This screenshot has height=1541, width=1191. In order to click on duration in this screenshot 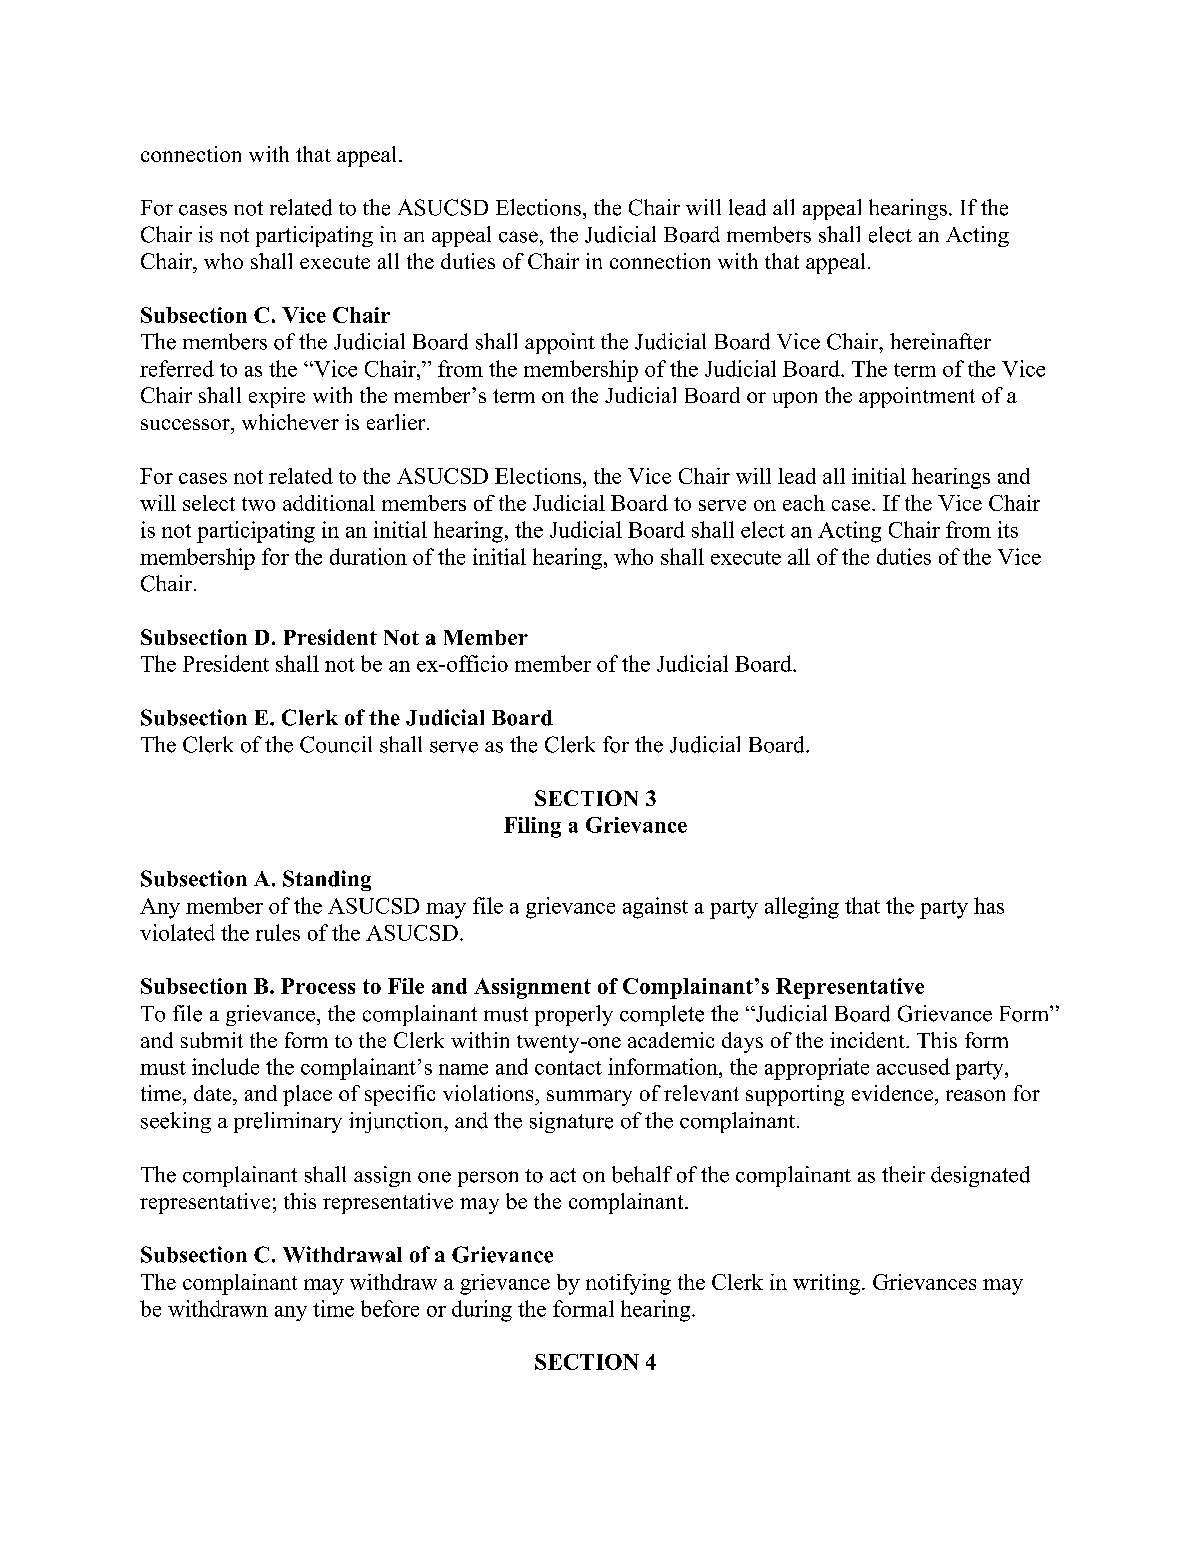, I will do `click(368, 556)`.
